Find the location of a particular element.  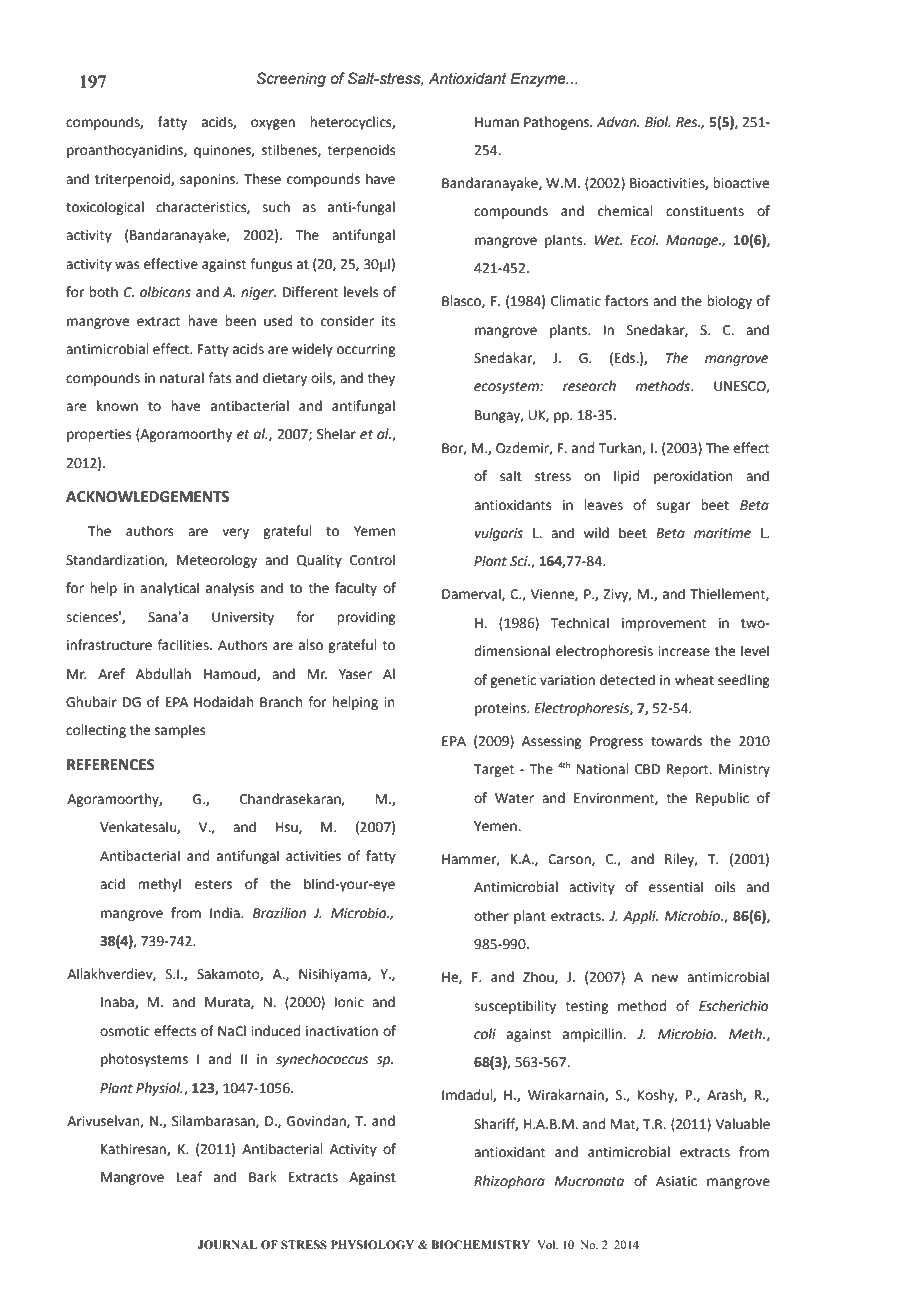

terpenoids is located at coordinates (361, 151).
